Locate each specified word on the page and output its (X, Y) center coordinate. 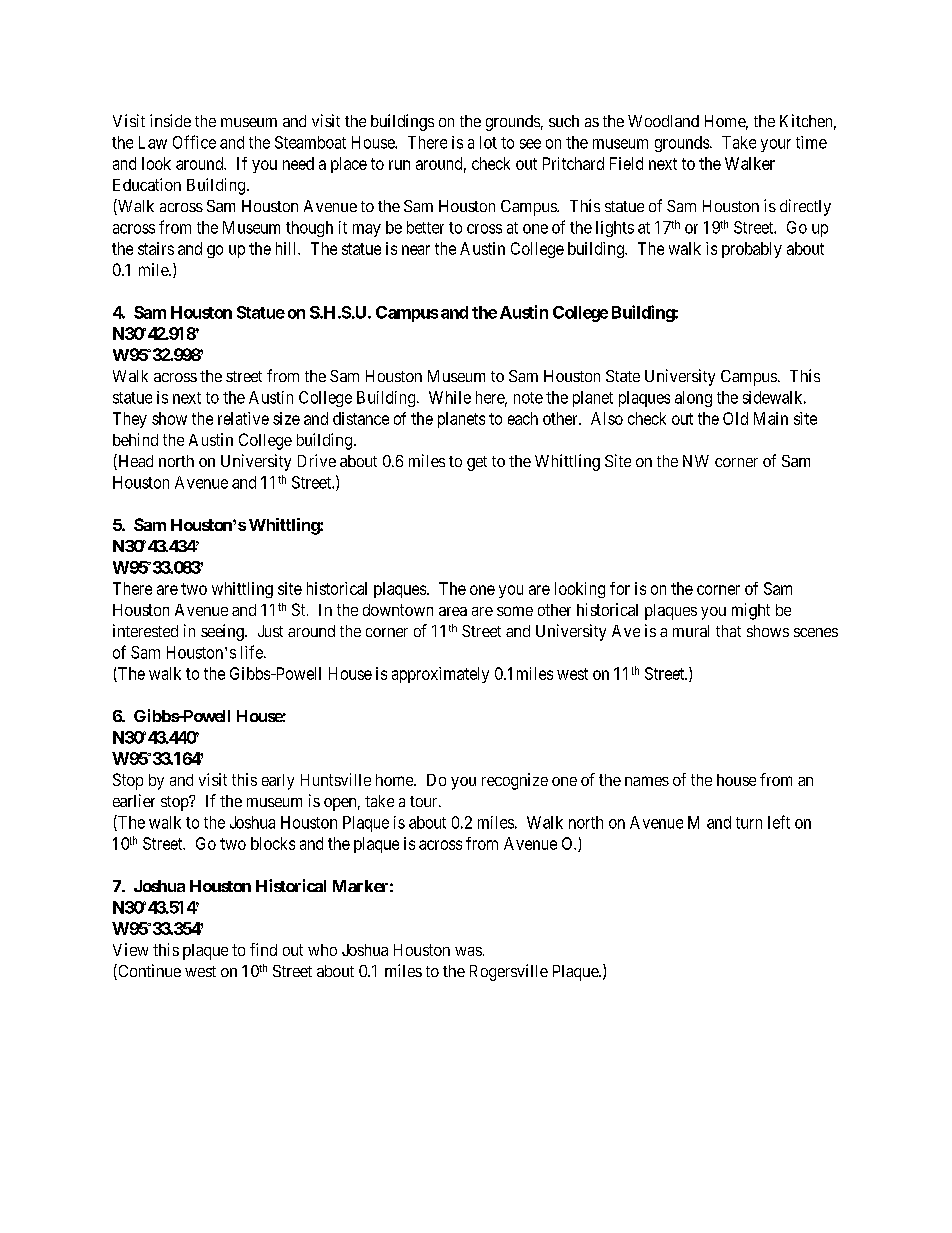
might (751, 611)
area (453, 611)
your (776, 145)
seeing (223, 632)
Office (194, 142)
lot (488, 142)
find (263, 949)
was (468, 951)
